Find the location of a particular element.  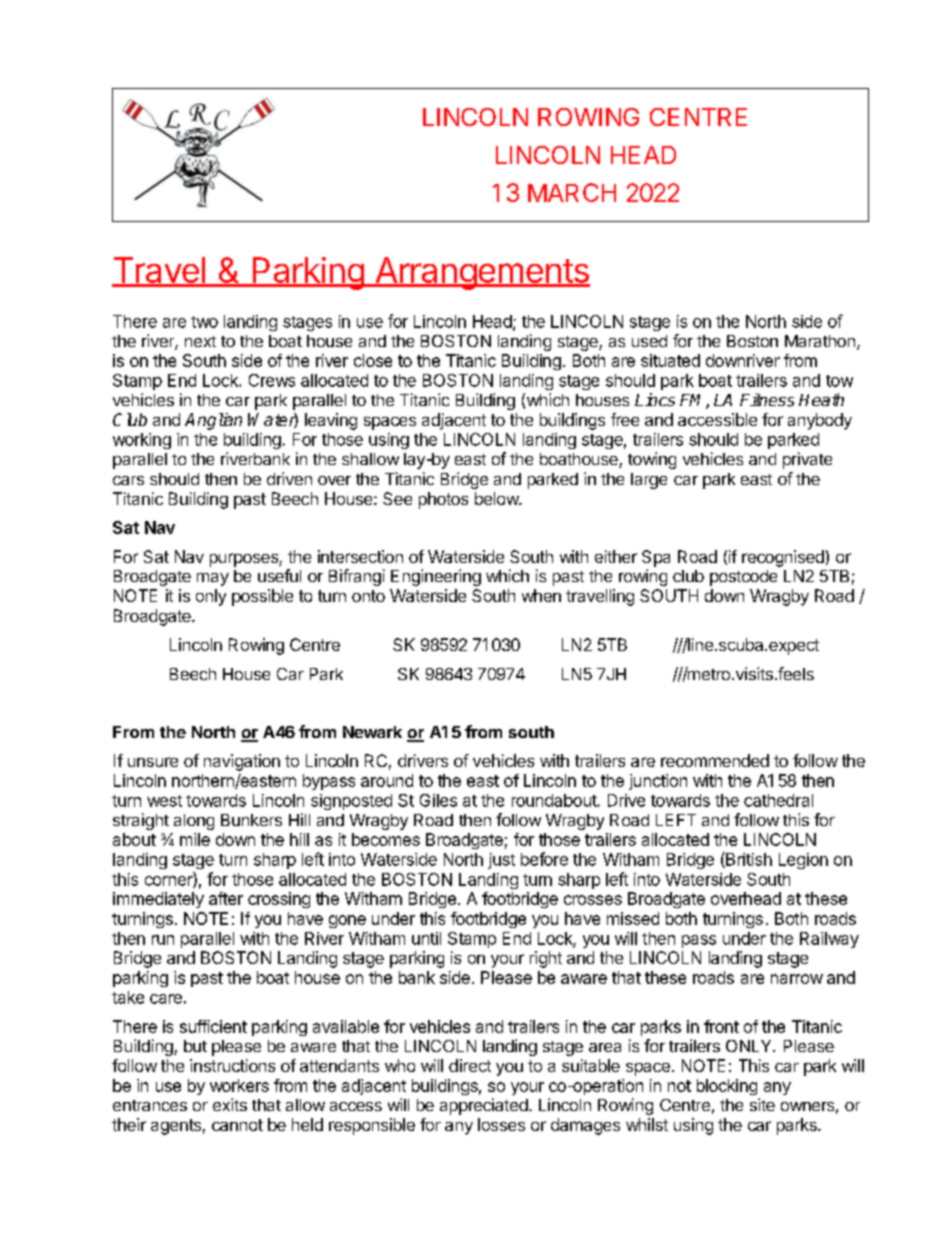

Arrangements is located at coordinates (481, 273).
